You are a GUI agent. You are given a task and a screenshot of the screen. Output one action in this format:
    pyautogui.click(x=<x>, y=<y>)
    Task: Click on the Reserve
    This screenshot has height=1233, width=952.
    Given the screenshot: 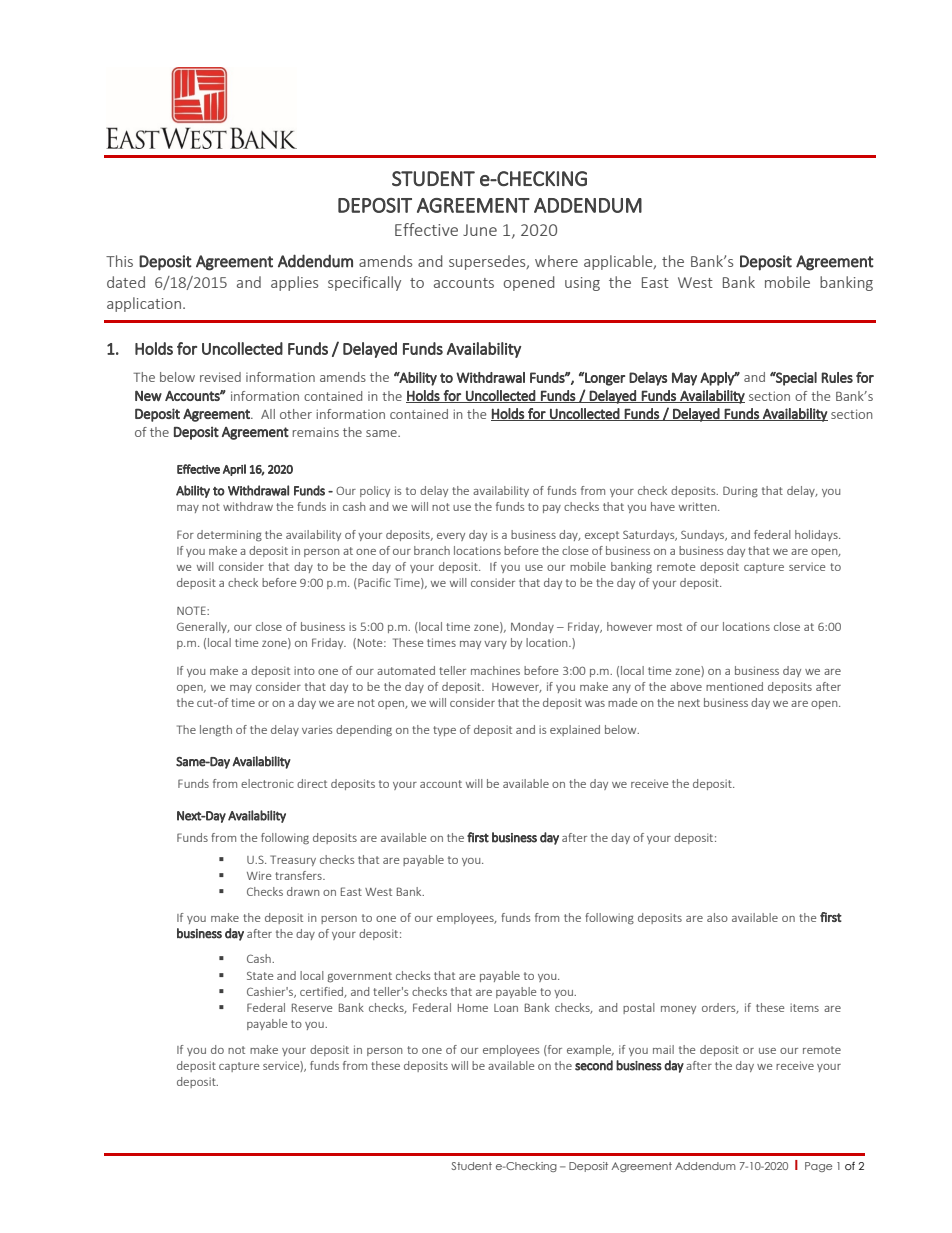 What is the action you would take?
    pyautogui.click(x=312, y=1007)
